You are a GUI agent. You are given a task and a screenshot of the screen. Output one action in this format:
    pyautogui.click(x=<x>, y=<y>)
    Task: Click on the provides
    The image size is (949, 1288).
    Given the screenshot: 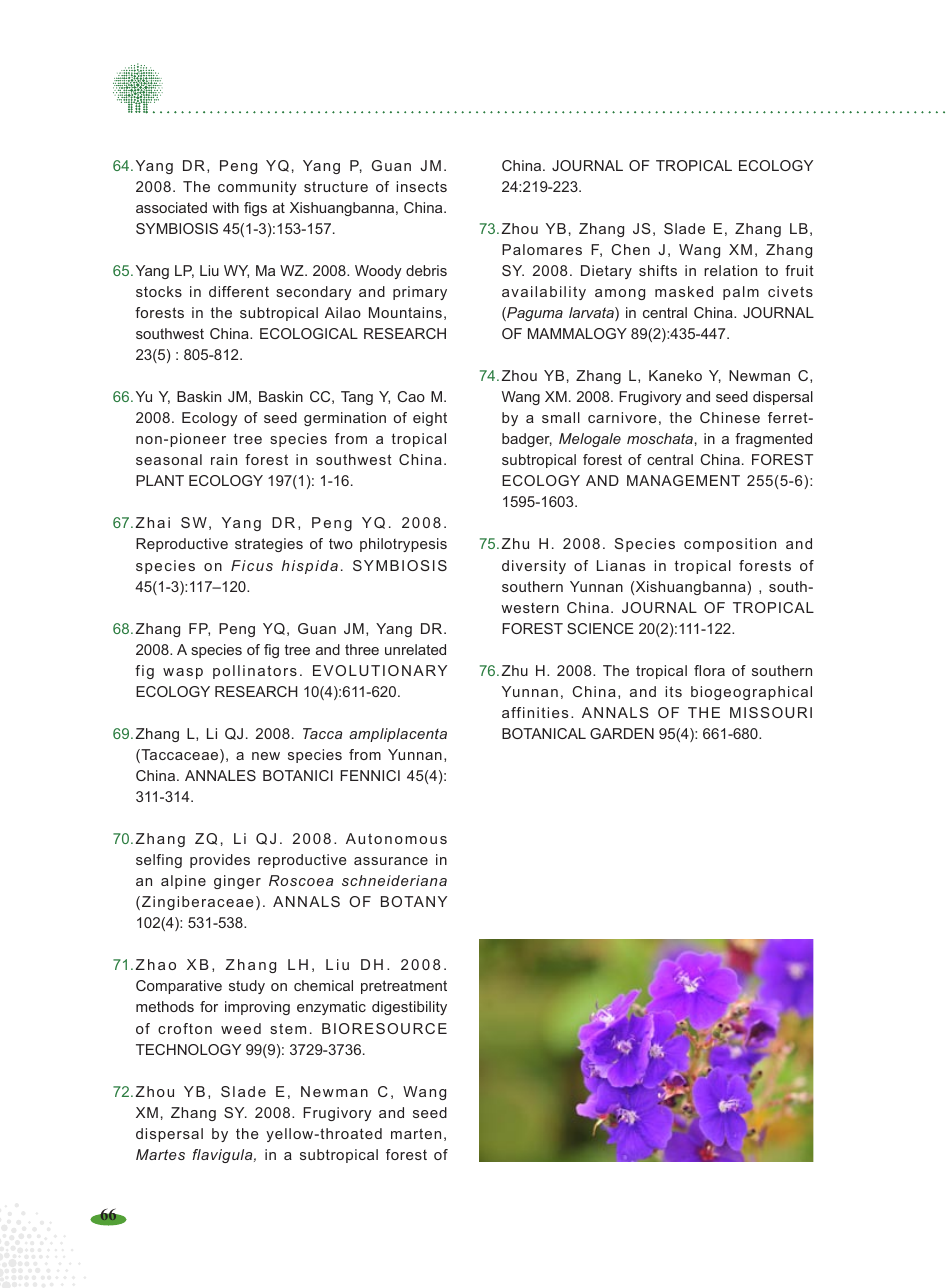 What is the action you would take?
    pyautogui.click(x=220, y=861)
